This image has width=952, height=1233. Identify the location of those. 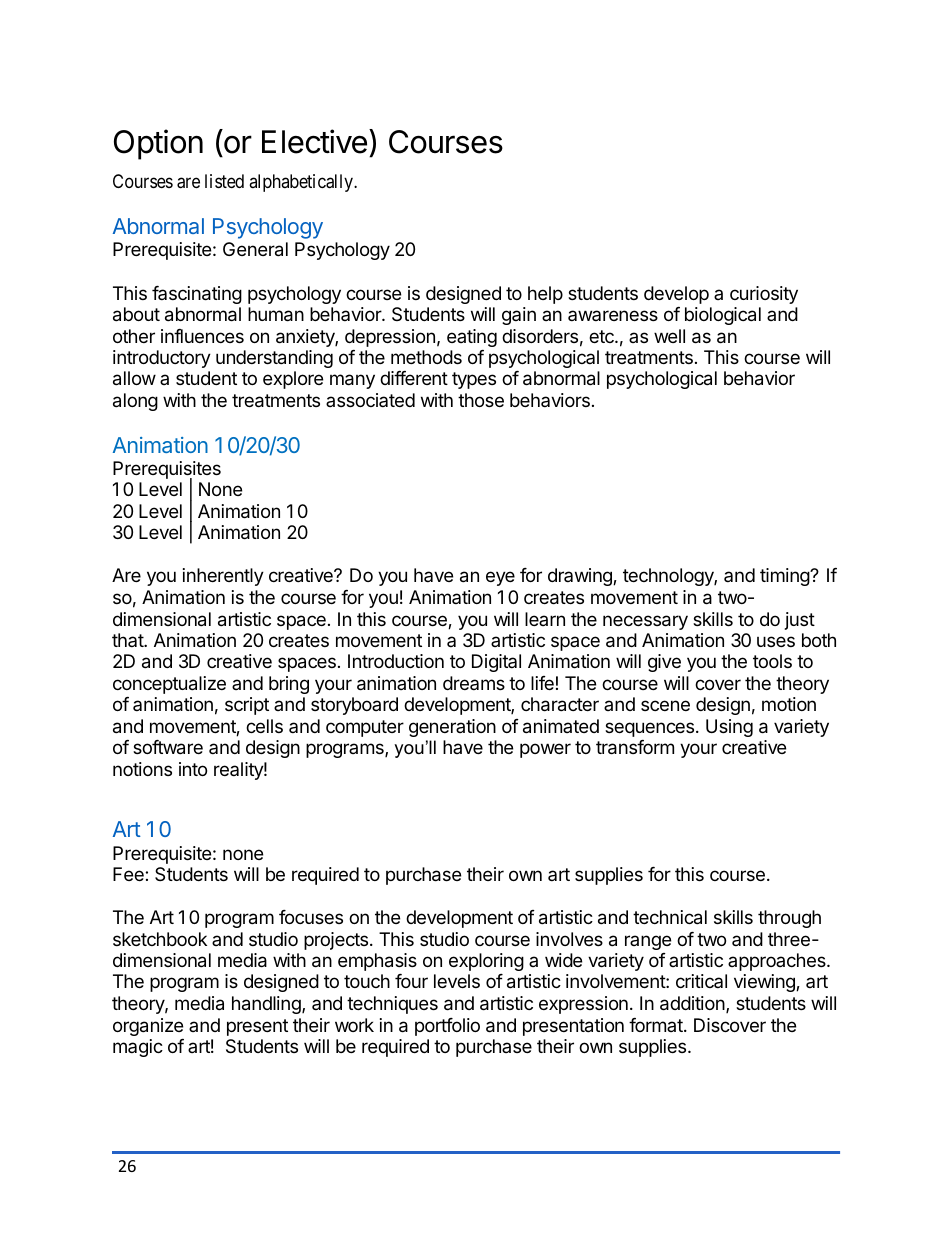
(481, 400).
